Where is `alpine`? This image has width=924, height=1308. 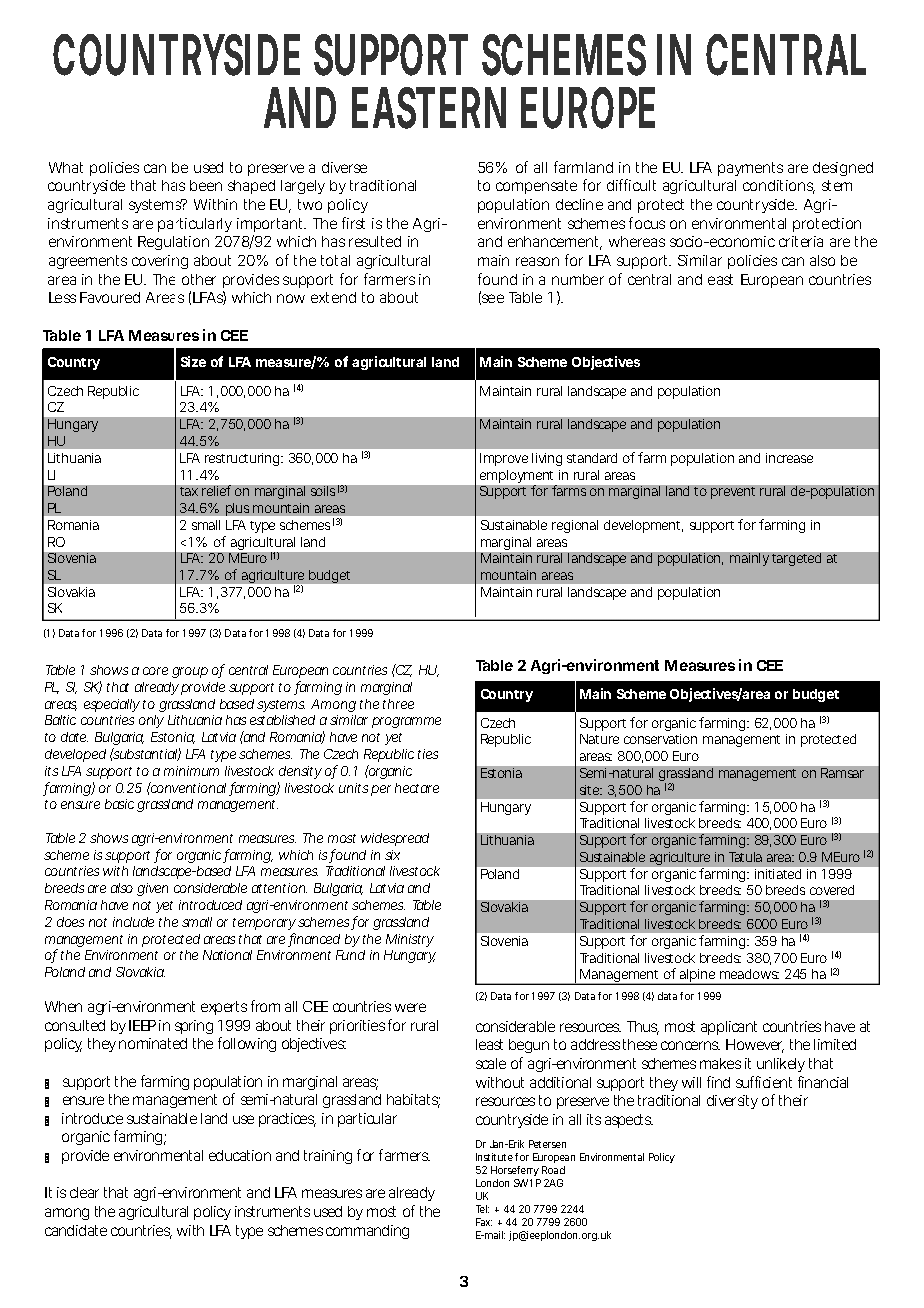
alpine is located at coordinates (698, 977).
